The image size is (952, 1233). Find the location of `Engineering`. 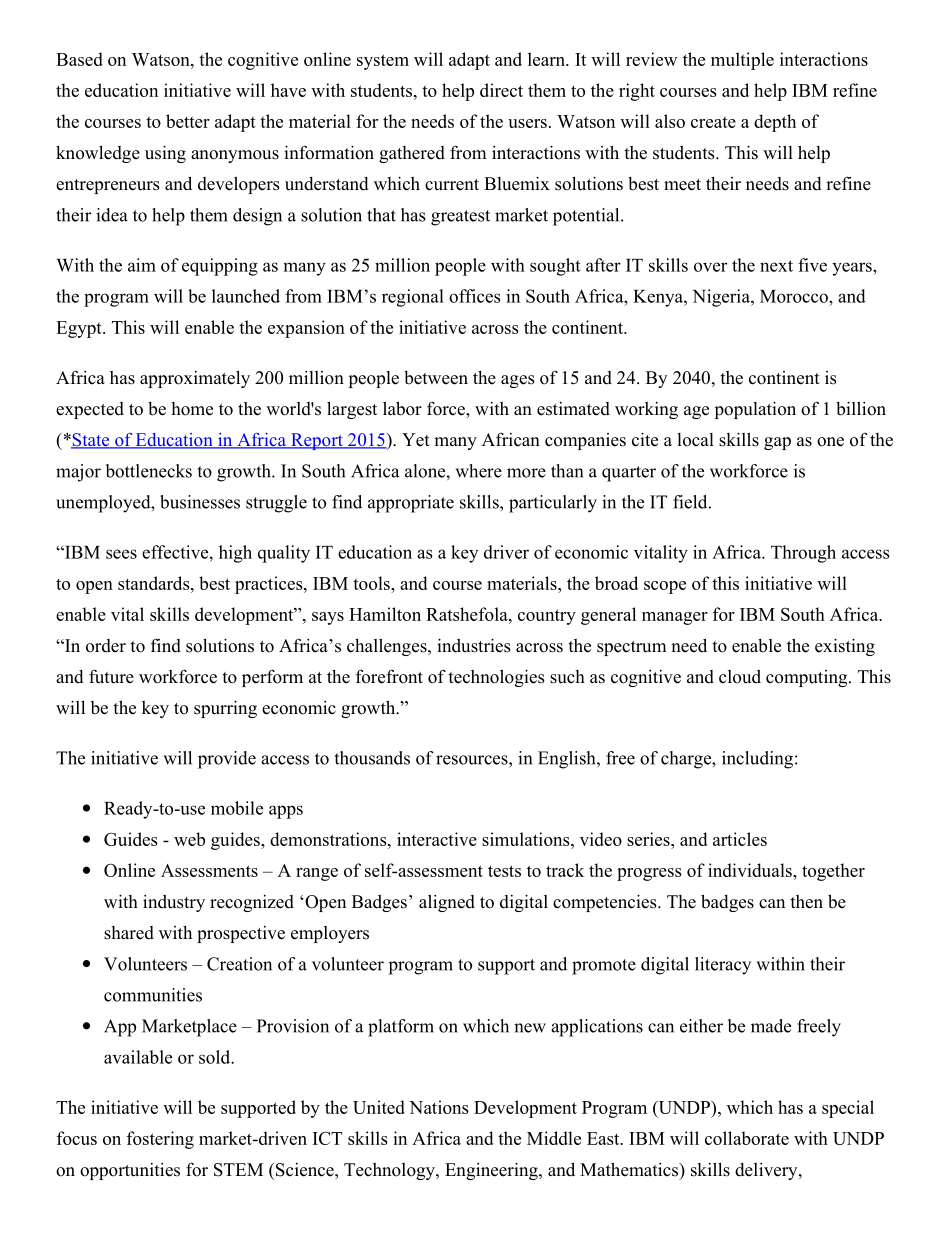

Engineering is located at coordinates (492, 1171).
